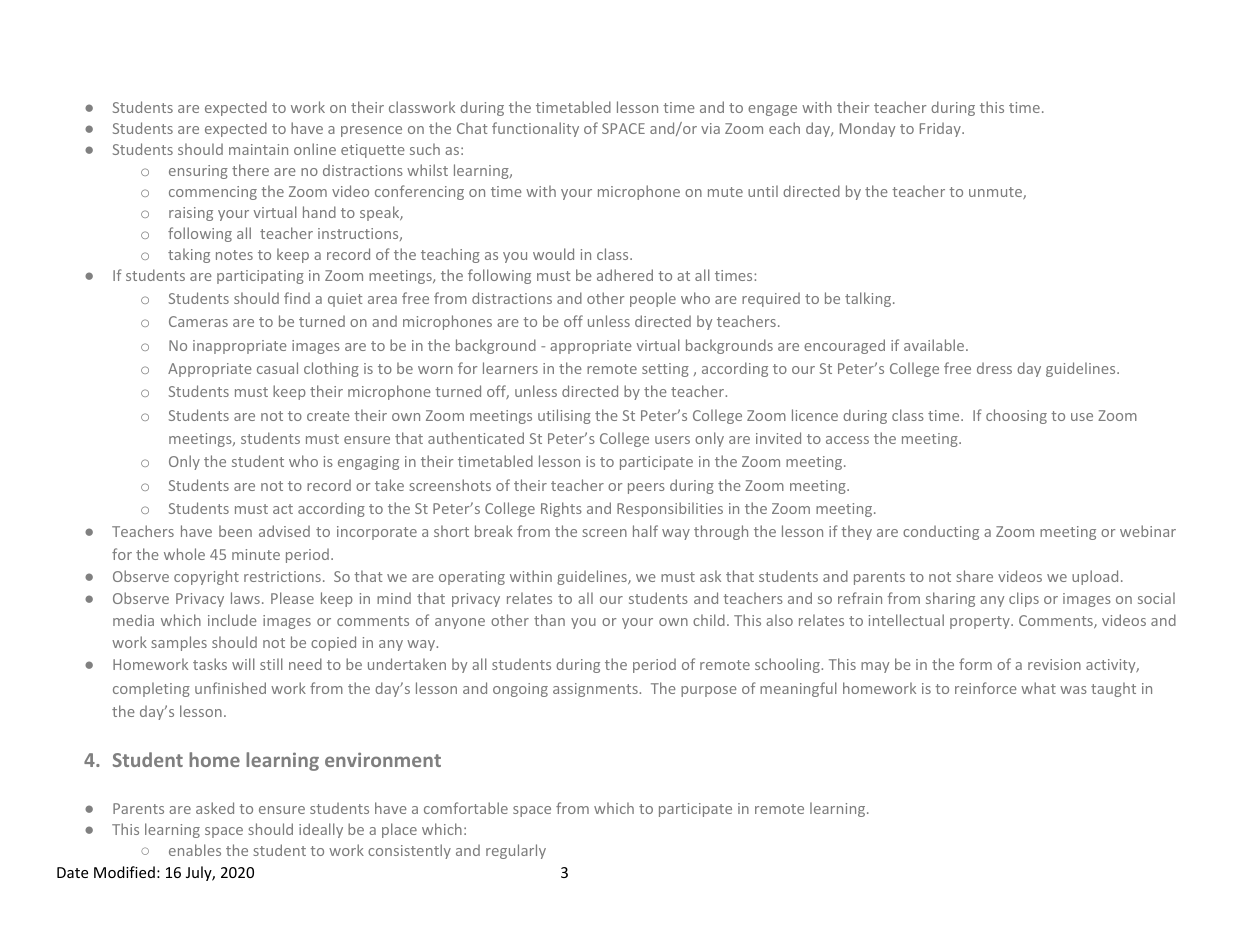  Describe the element at coordinates (195, 850) in the page. I see `enables` at that location.
